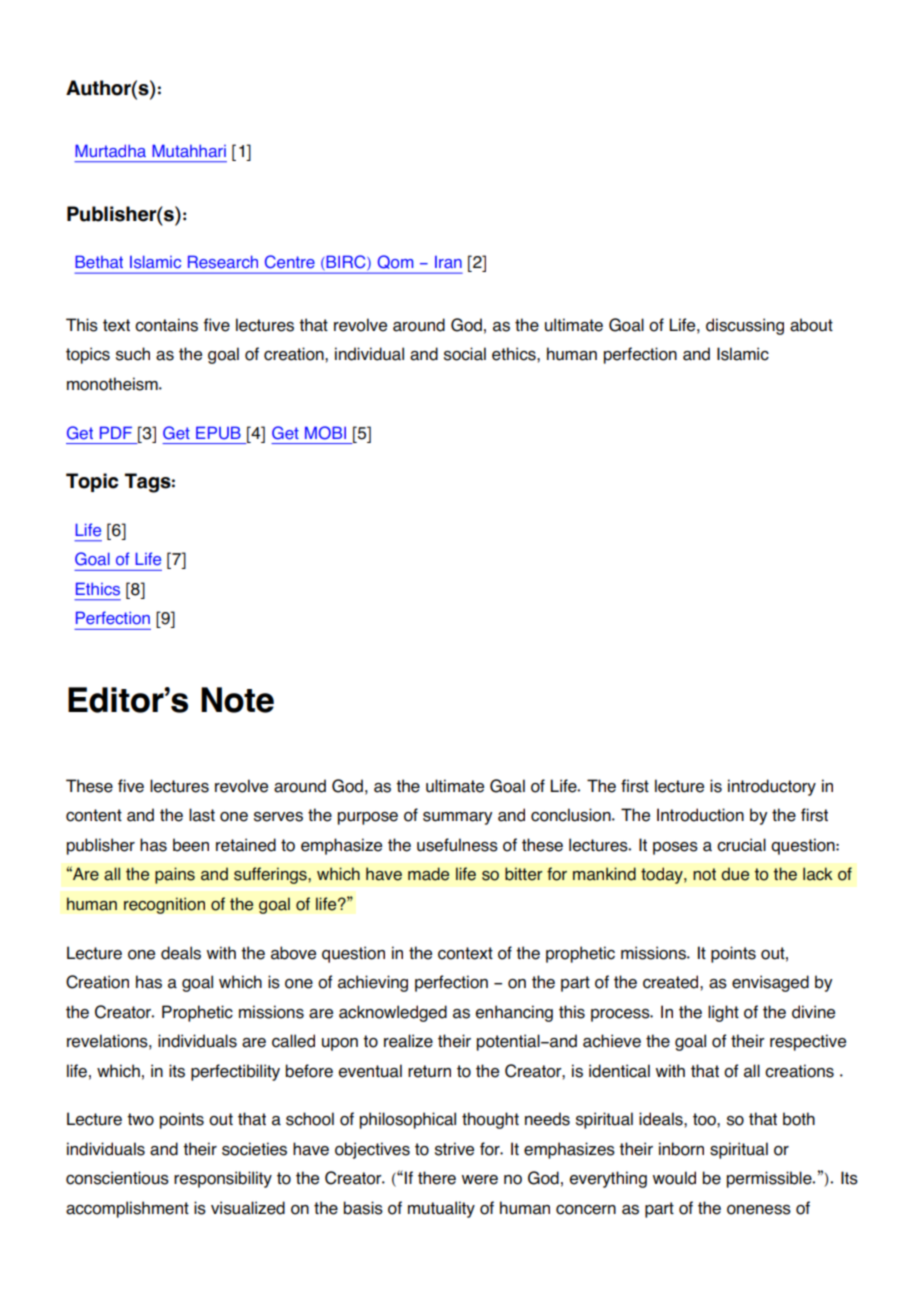 This document has width=924, height=1308. I want to click on responsibility, so click(223, 1179).
